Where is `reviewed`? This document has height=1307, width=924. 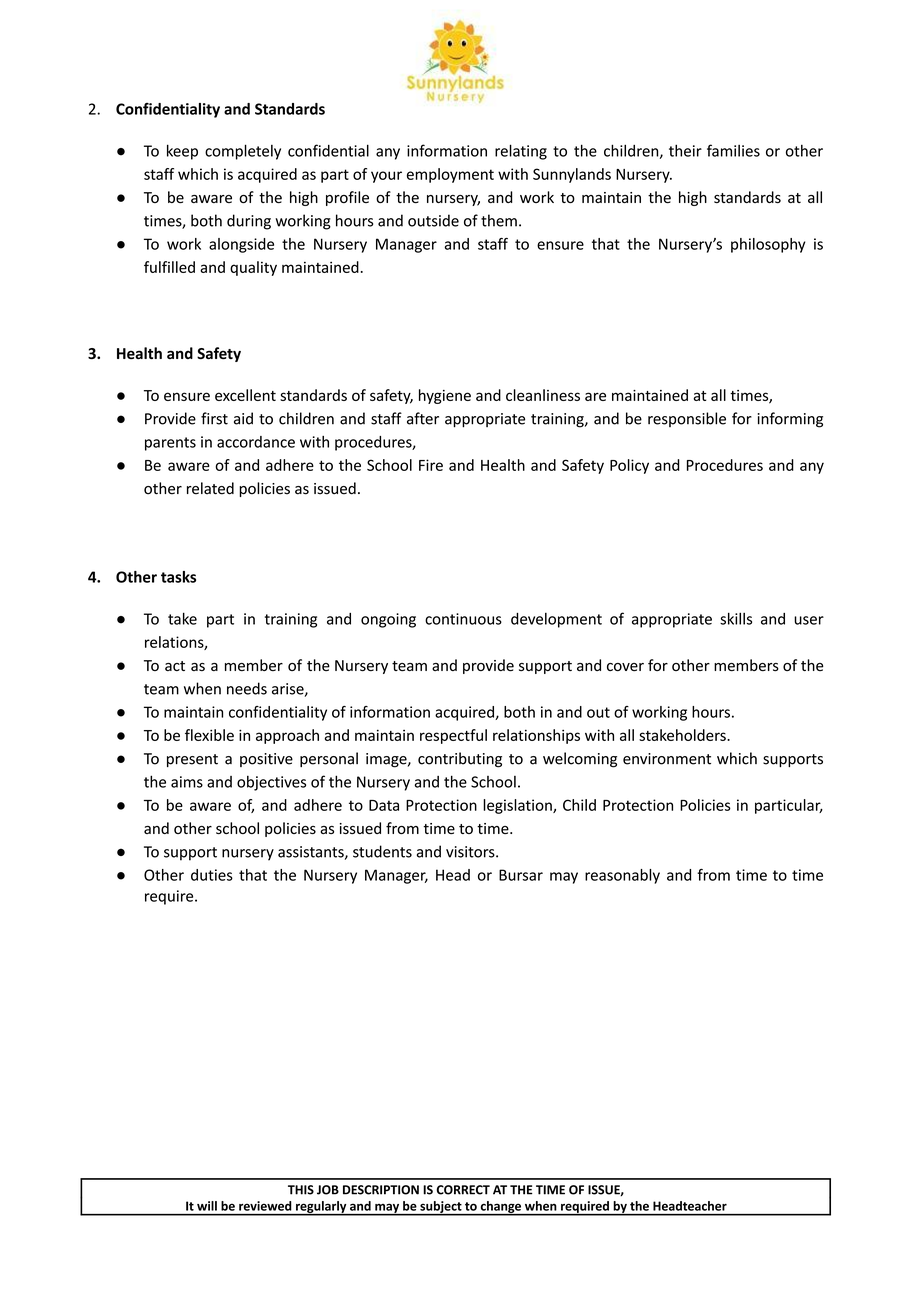 reviewed is located at coordinates (265, 1206).
